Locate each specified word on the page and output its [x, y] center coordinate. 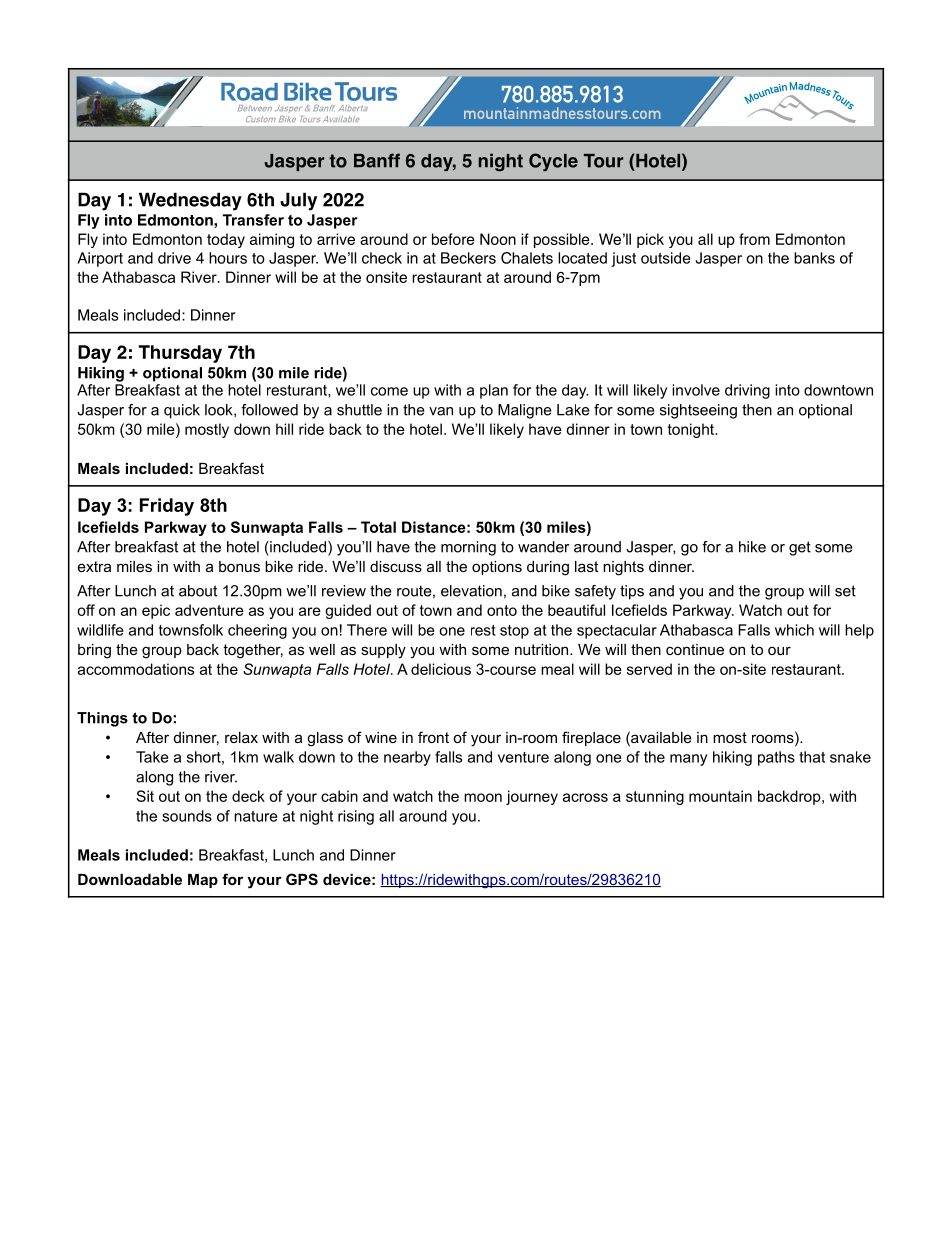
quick [182, 411]
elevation [471, 591]
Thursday [180, 354]
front [433, 737]
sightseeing [698, 411]
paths [776, 758]
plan [494, 391]
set [845, 591]
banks [814, 258]
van [441, 411]
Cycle [553, 162]
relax [241, 737]
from [754, 239]
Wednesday [190, 201]
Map [203, 881]
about [198, 591]
